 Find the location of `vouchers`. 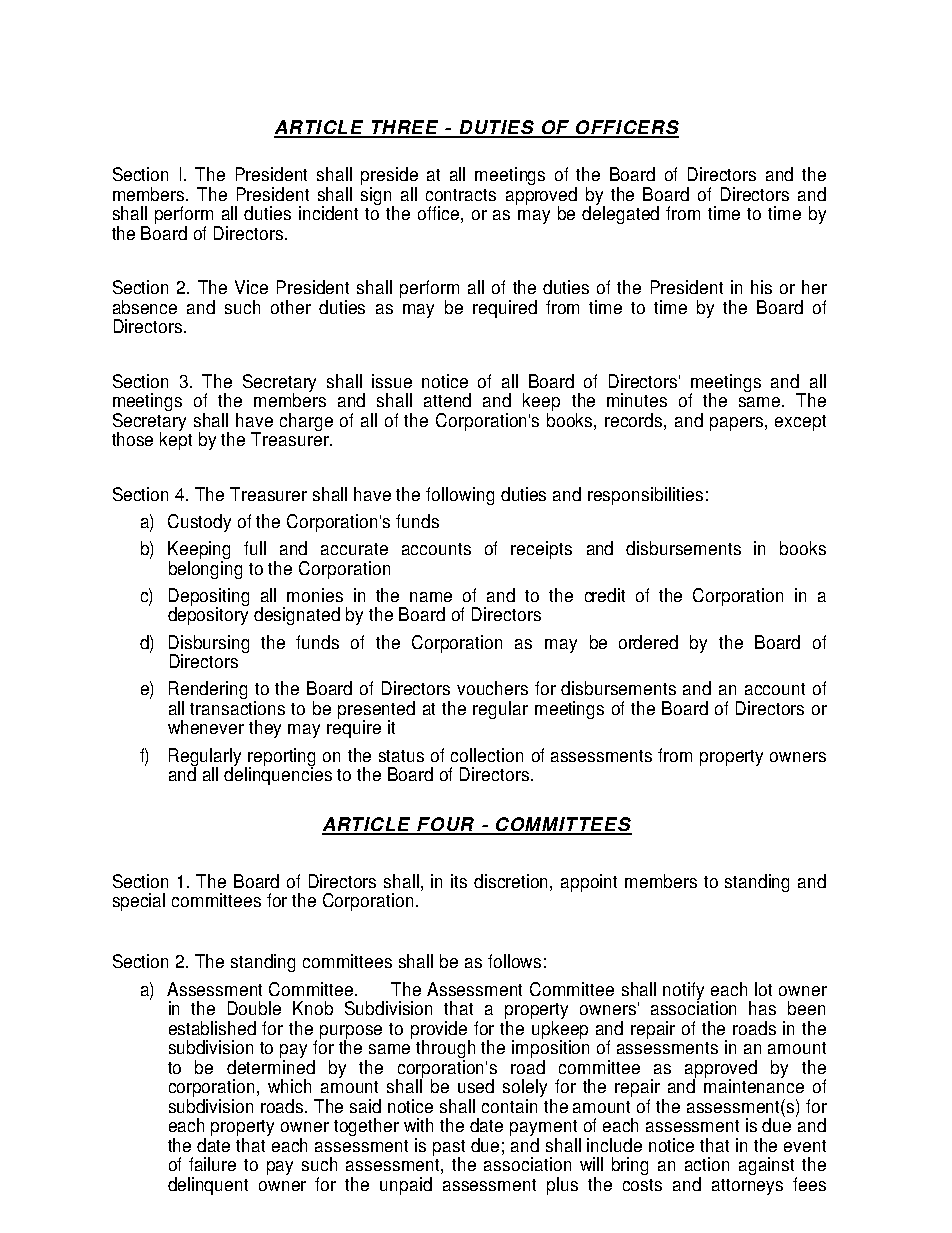

vouchers is located at coordinates (492, 688).
